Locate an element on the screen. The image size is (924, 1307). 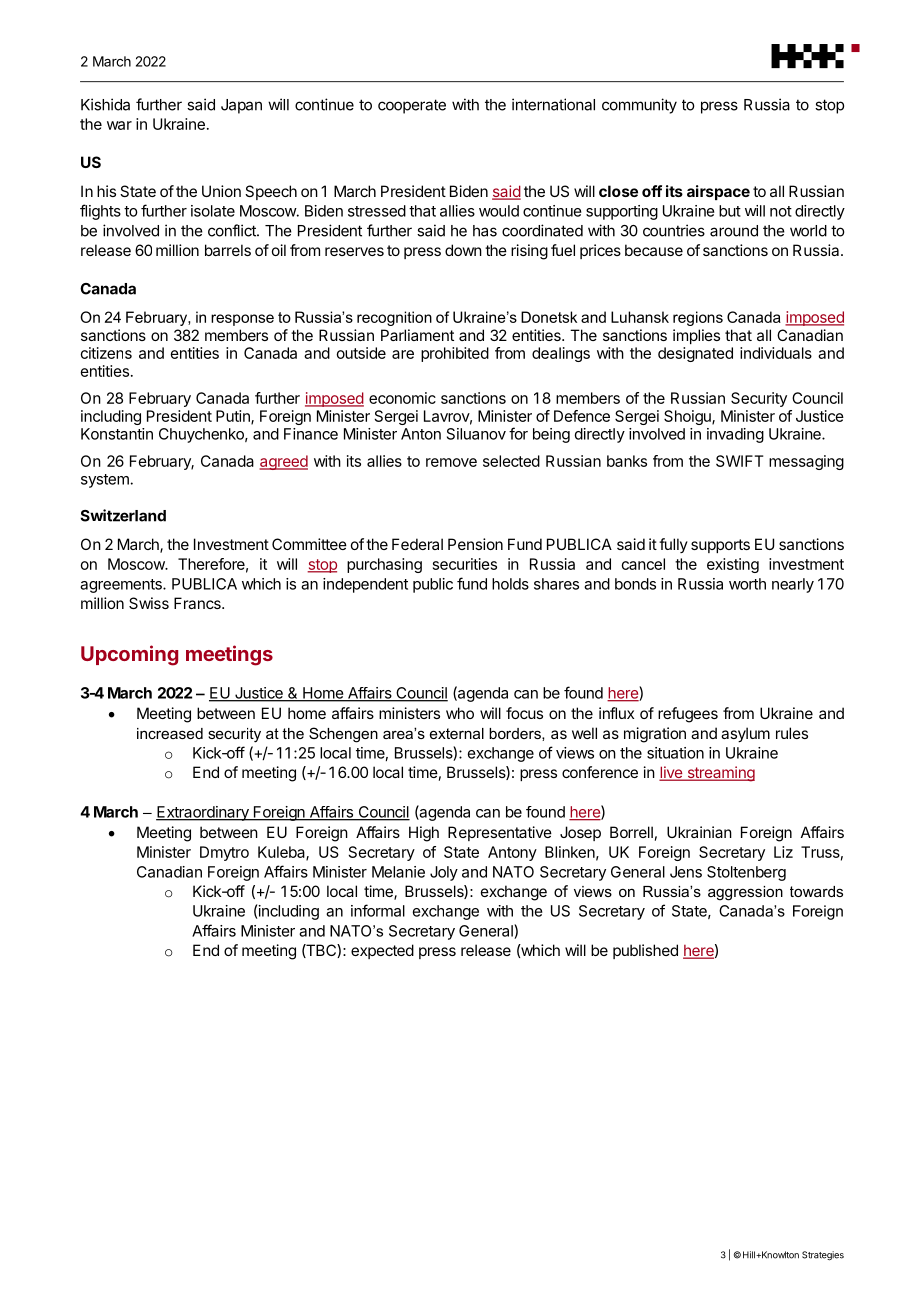
who is located at coordinates (460, 713).
